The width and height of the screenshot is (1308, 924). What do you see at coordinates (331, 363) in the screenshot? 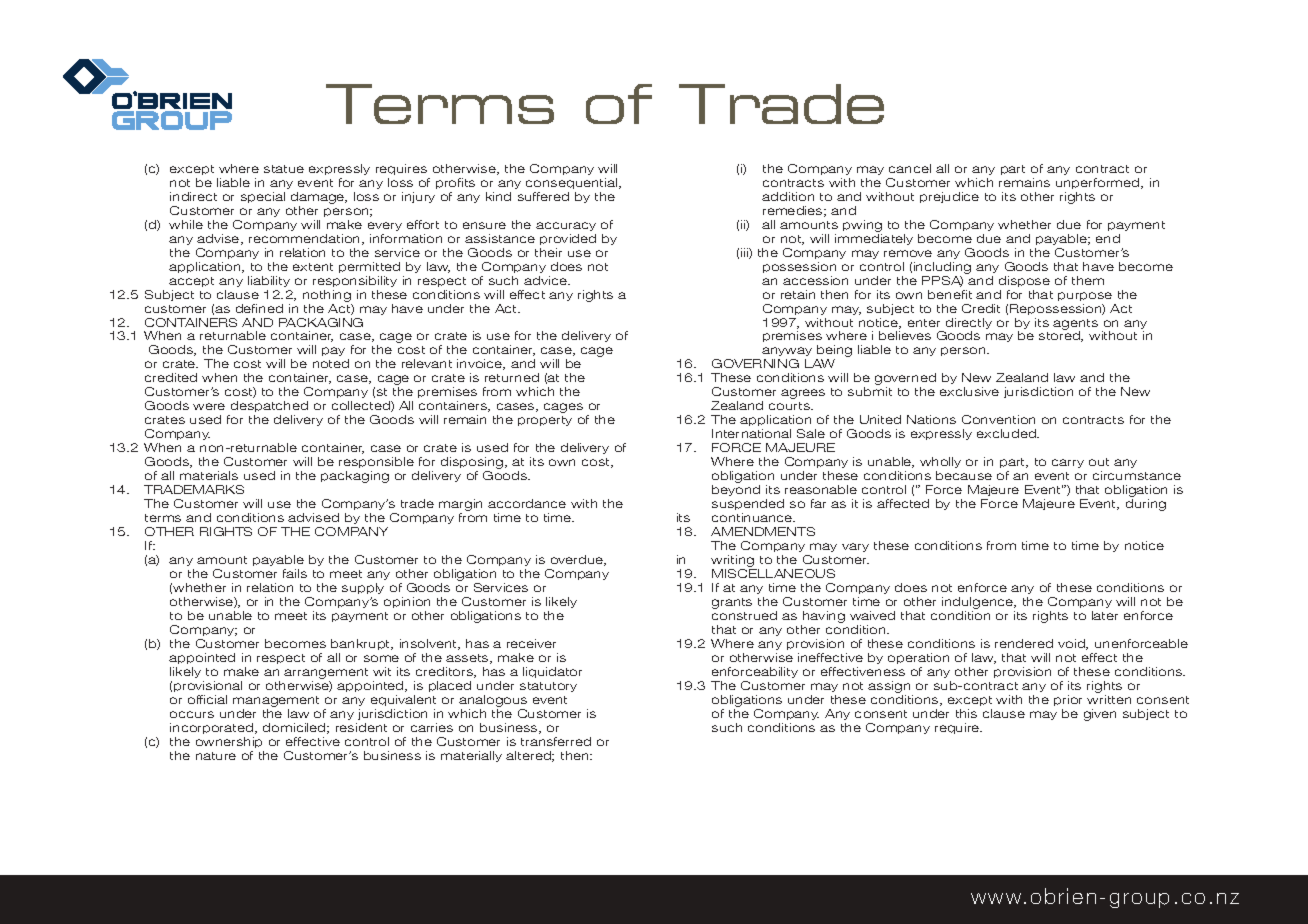
I see `noted` at bounding box center [331, 363].
